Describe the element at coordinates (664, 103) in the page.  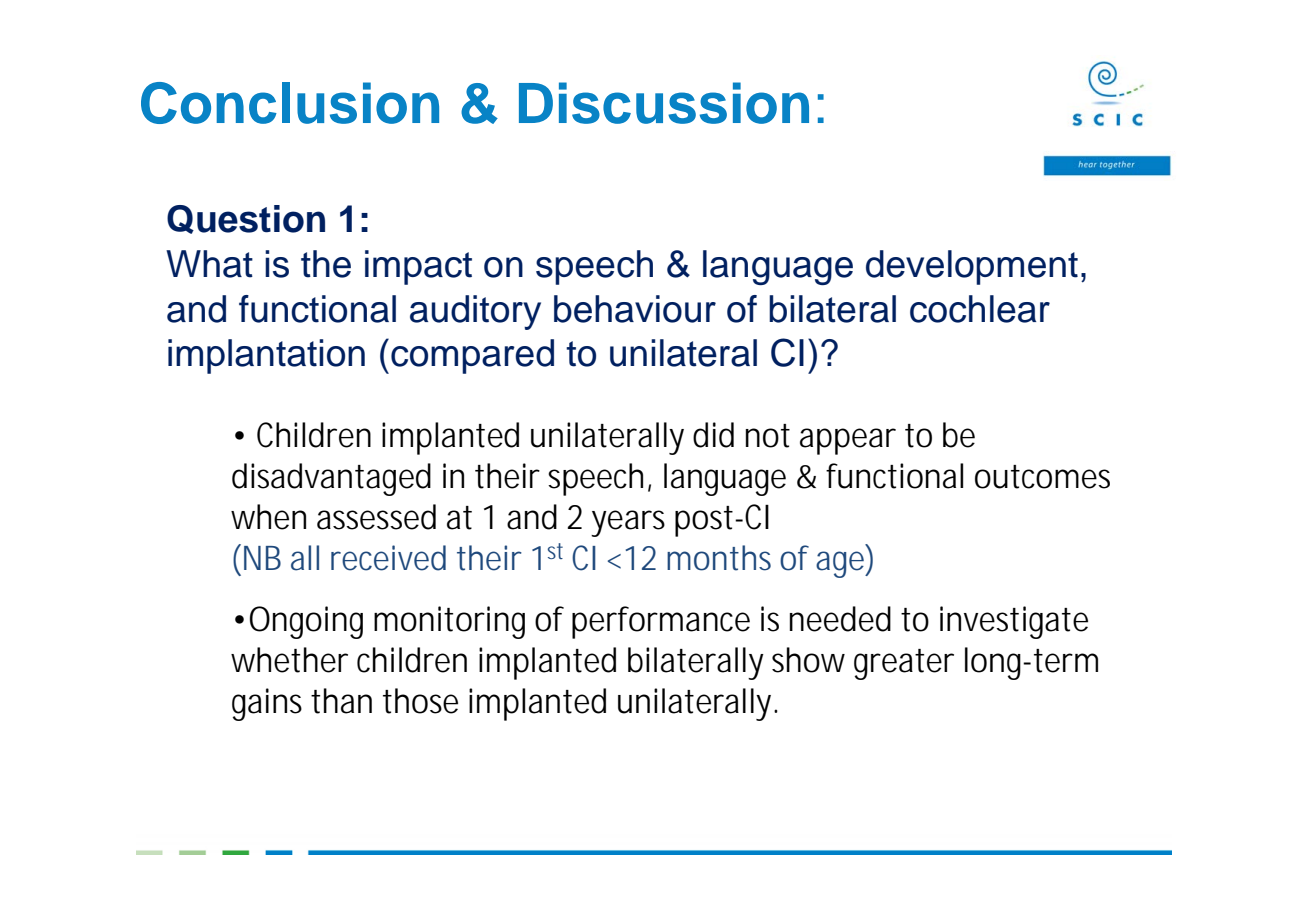
I see `Discussion` at that location.
